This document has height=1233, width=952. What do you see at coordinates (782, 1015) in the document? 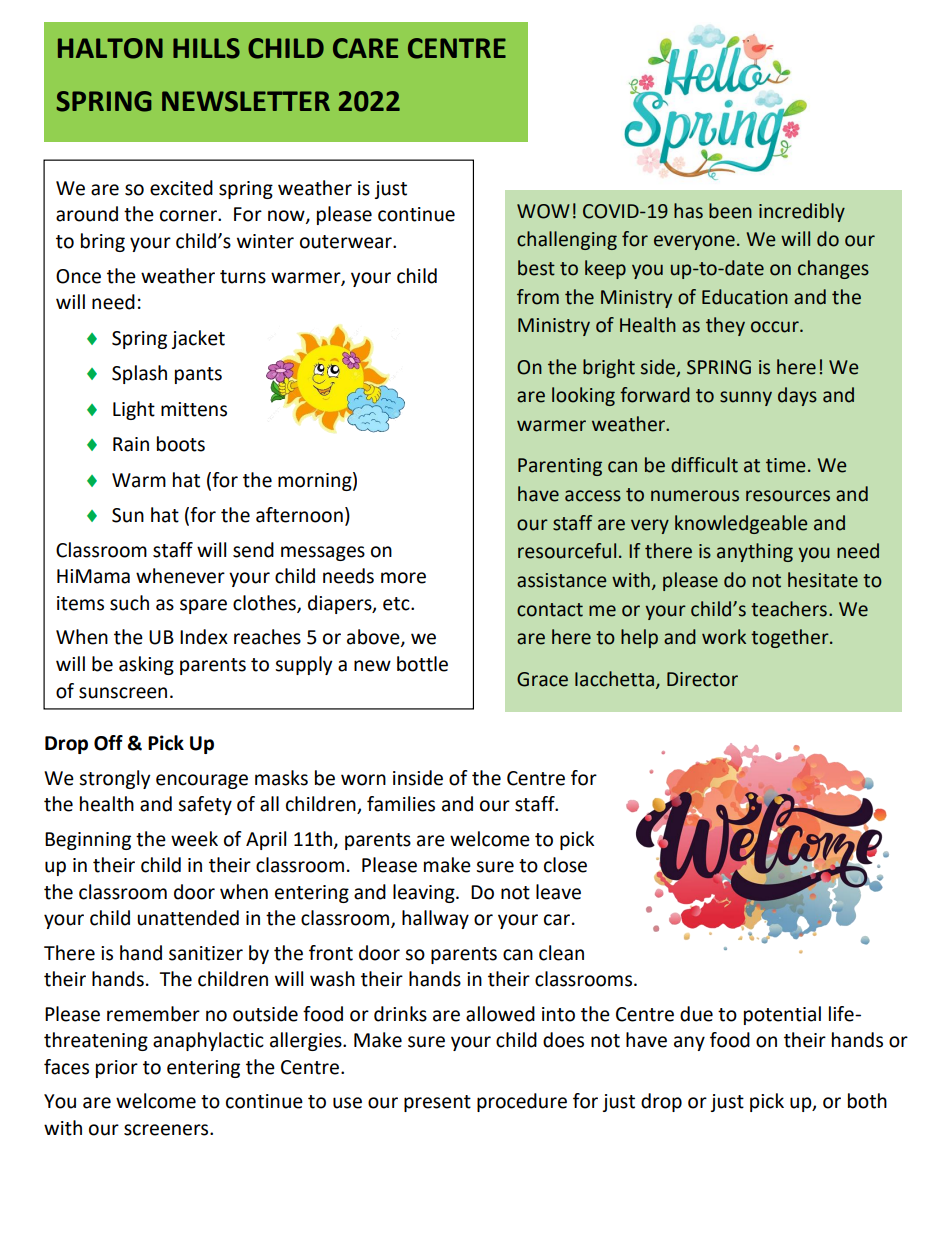
I see `potential` at bounding box center [782, 1015].
